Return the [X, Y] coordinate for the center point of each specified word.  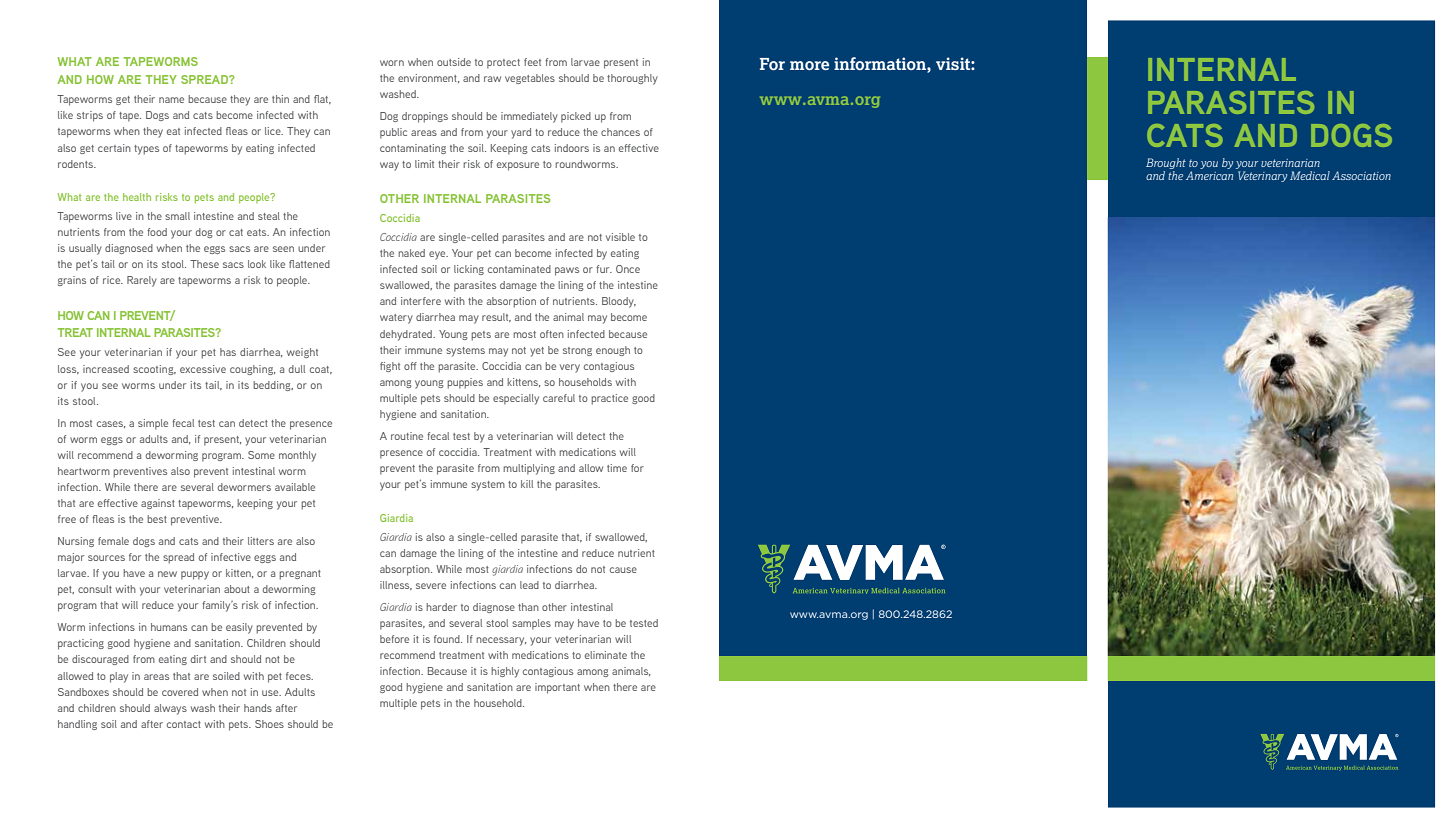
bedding [273, 386]
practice [609, 399]
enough [613, 351]
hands [258, 708]
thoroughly [632, 79]
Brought [1166, 163]
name [171, 100]
